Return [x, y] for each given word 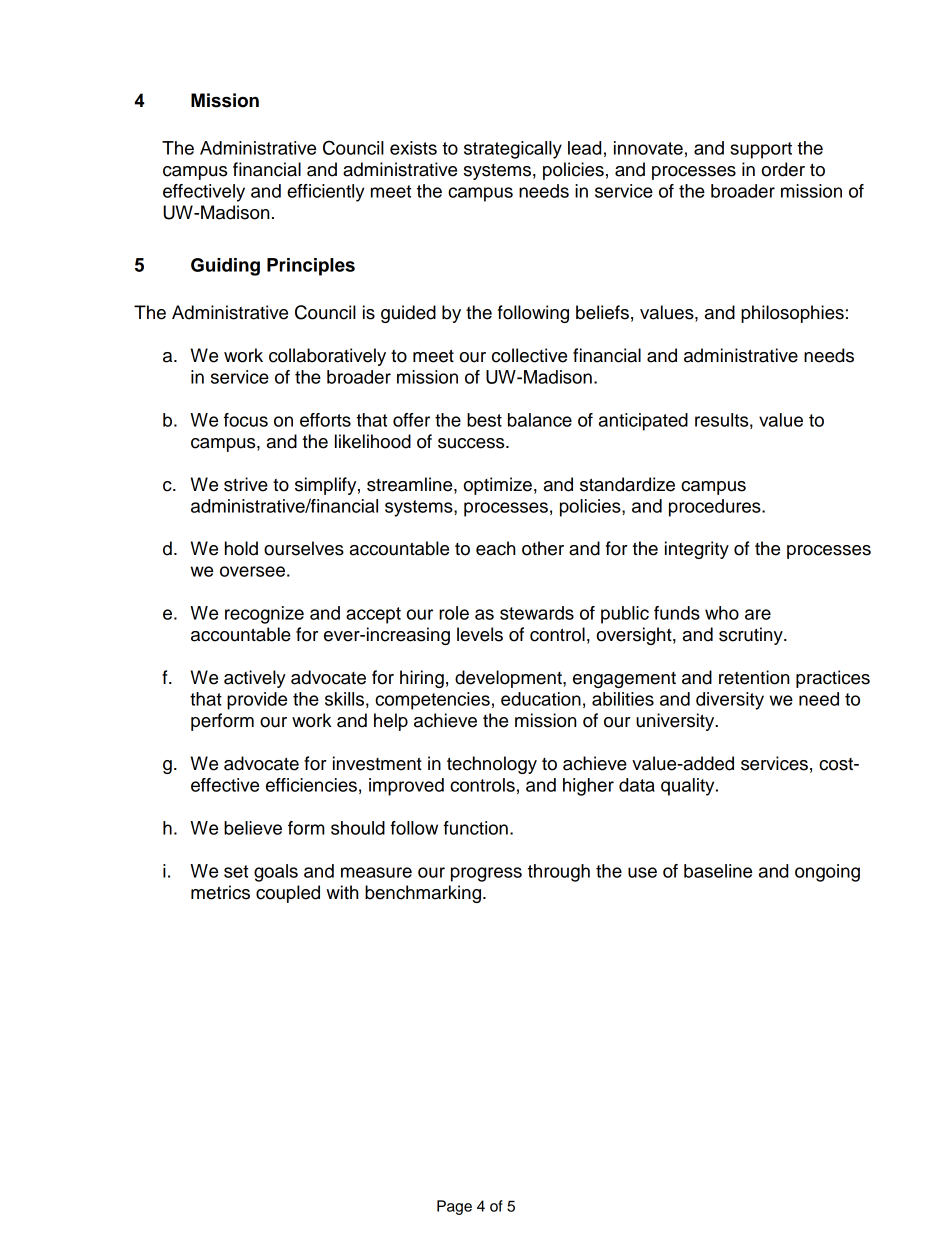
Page [454, 1207]
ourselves [304, 548]
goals [276, 873]
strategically [513, 150]
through [559, 873]
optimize [498, 486]
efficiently [326, 193]
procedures [716, 508]
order [783, 169]
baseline [718, 871]
